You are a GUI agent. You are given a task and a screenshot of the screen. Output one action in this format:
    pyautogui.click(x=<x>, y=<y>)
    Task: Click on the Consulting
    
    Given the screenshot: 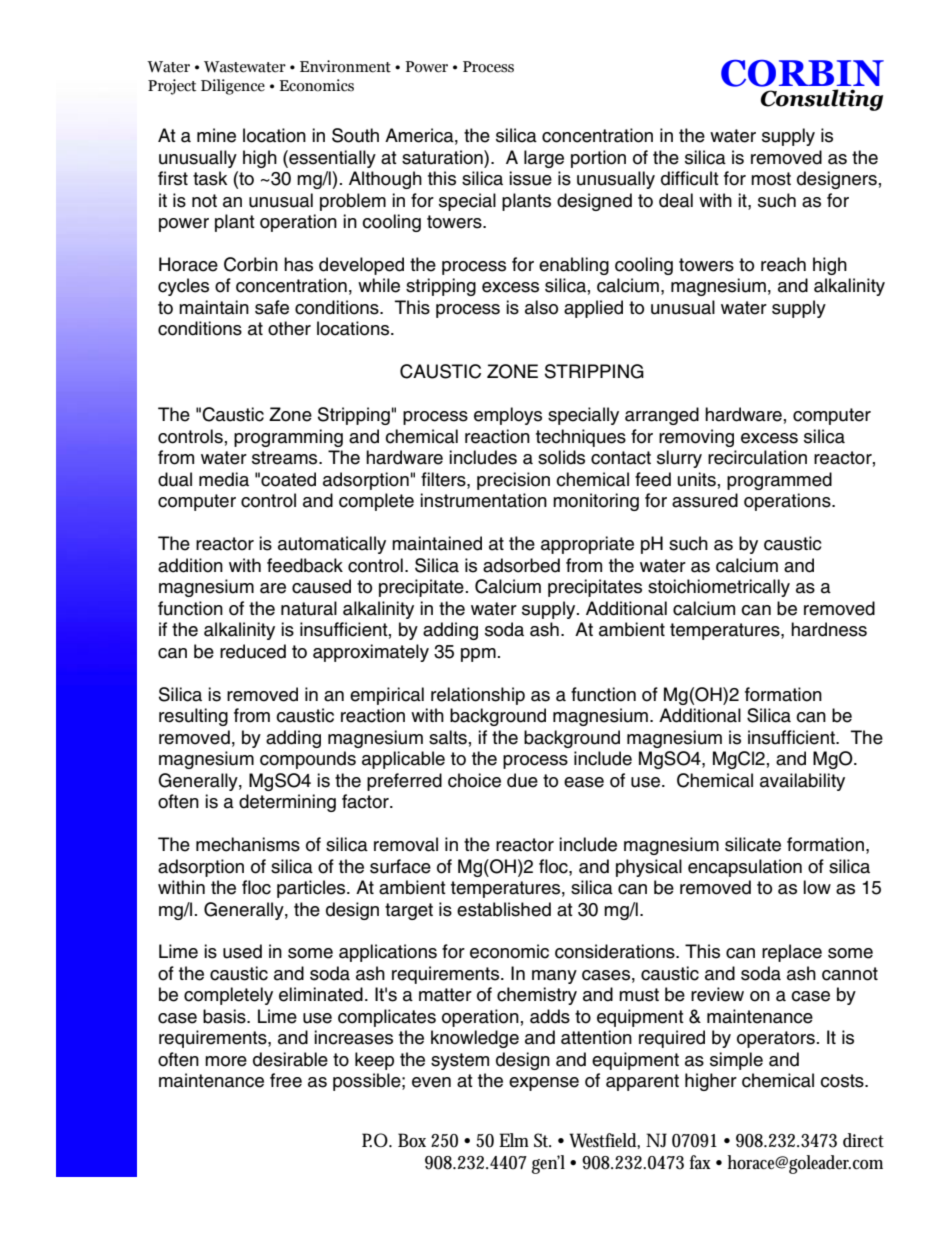 What is the action you would take?
    pyautogui.click(x=822, y=100)
